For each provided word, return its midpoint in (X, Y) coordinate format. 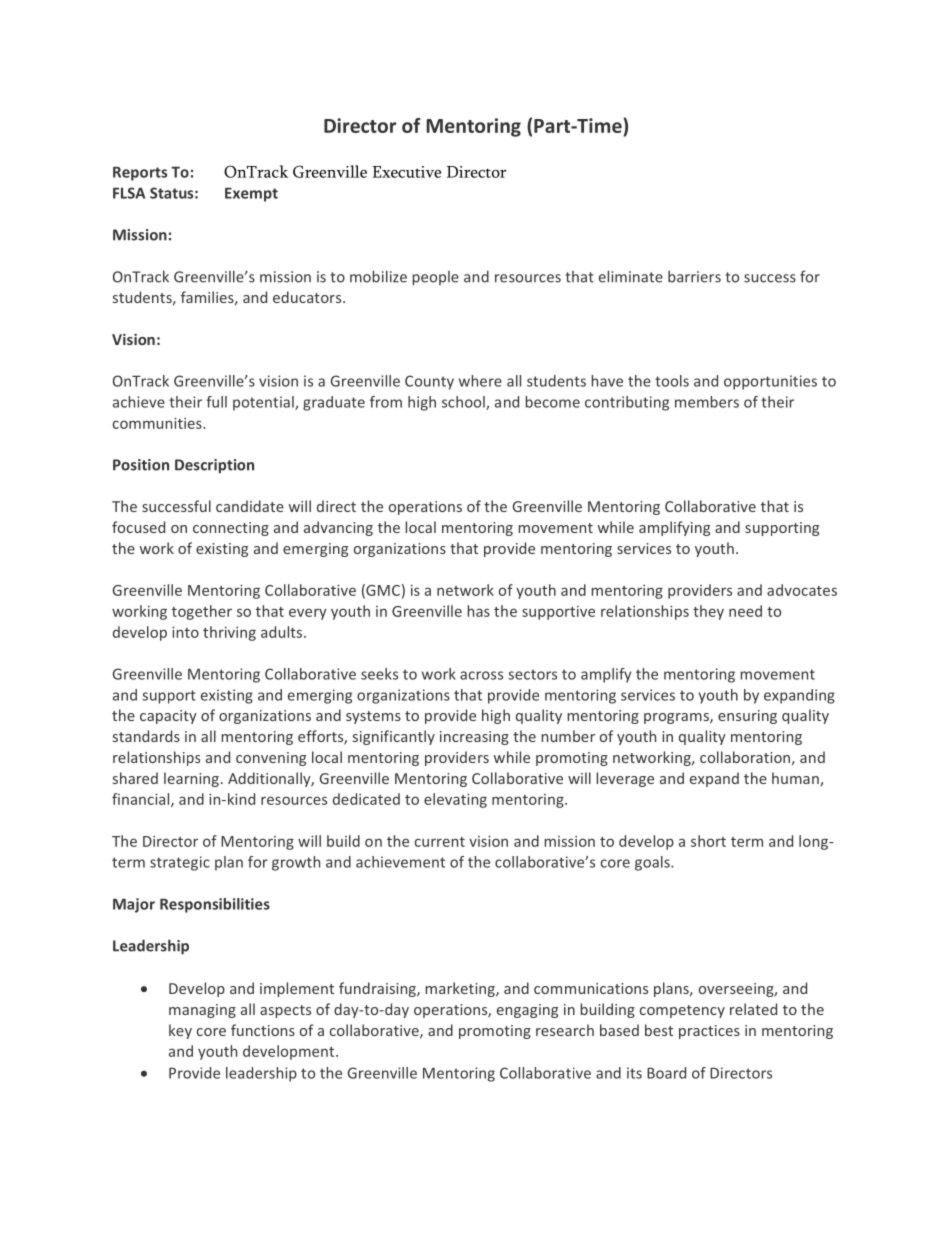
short (708, 841)
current (440, 842)
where (480, 381)
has (479, 611)
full (216, 402)
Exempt (251, 195)
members (707, 402)
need (745, 611)
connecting (231, 529)
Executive (406, 172)
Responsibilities (215, 905)
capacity (168, 717)
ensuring (747, 717)
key (180, 1031)
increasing (474, 738)
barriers (694, 276)
